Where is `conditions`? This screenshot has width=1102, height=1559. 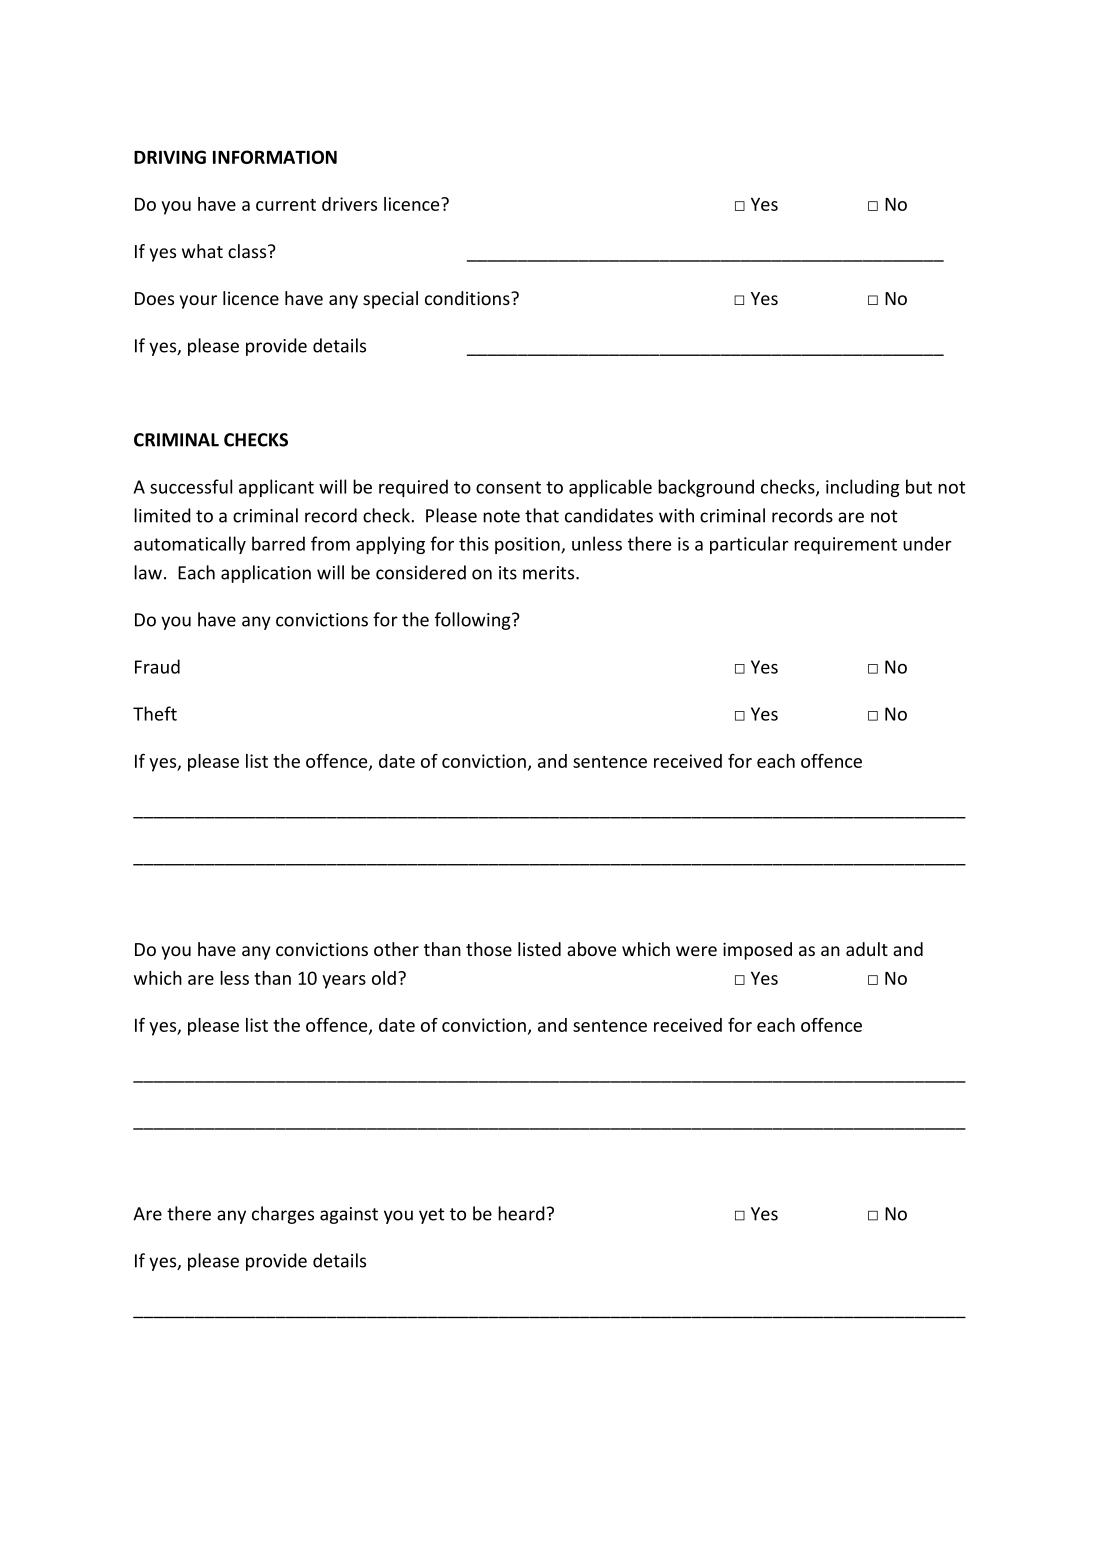
conditions is located at coordinates (468, 298).
